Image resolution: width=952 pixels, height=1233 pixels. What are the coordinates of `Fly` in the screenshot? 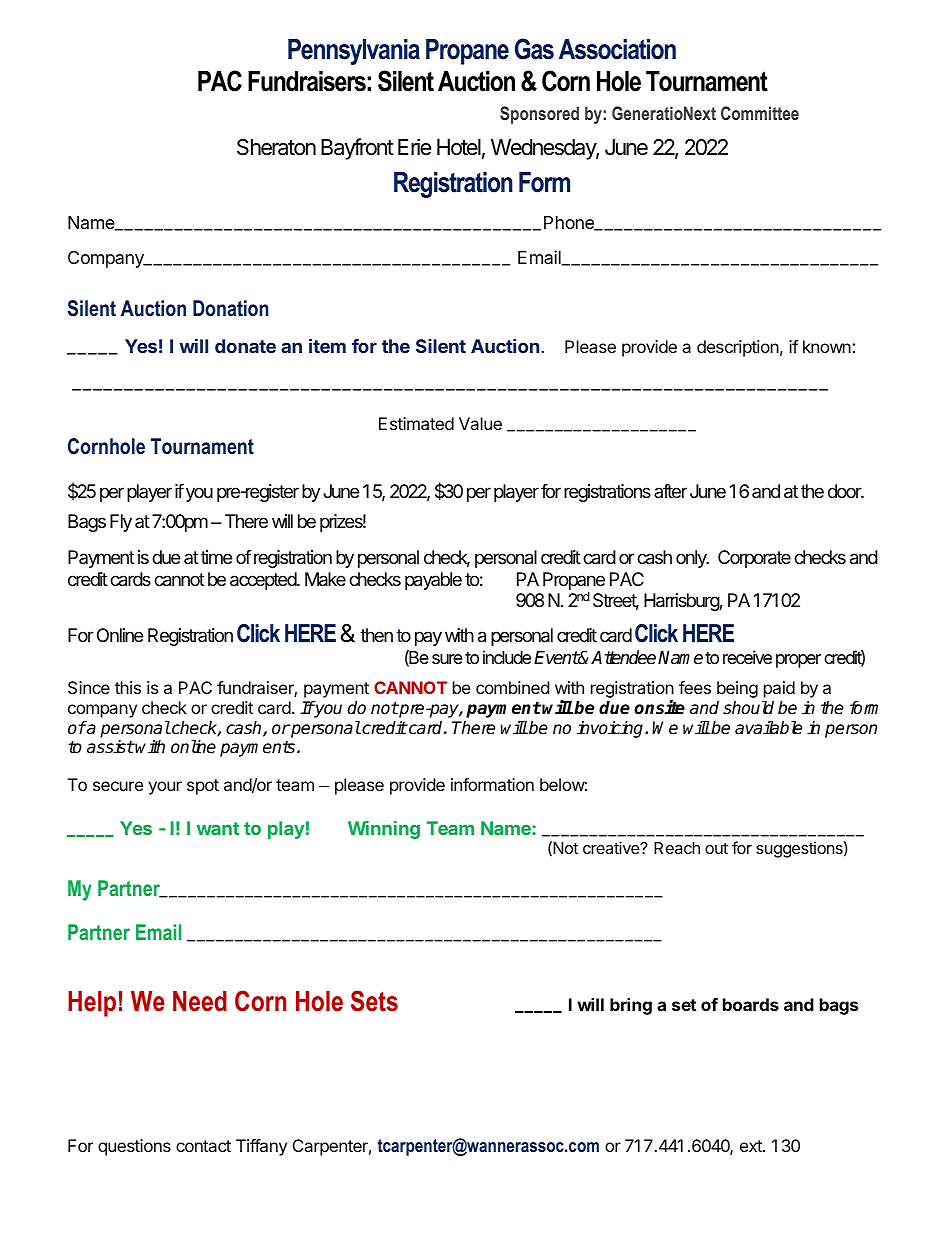 It's located at (121, 523).
